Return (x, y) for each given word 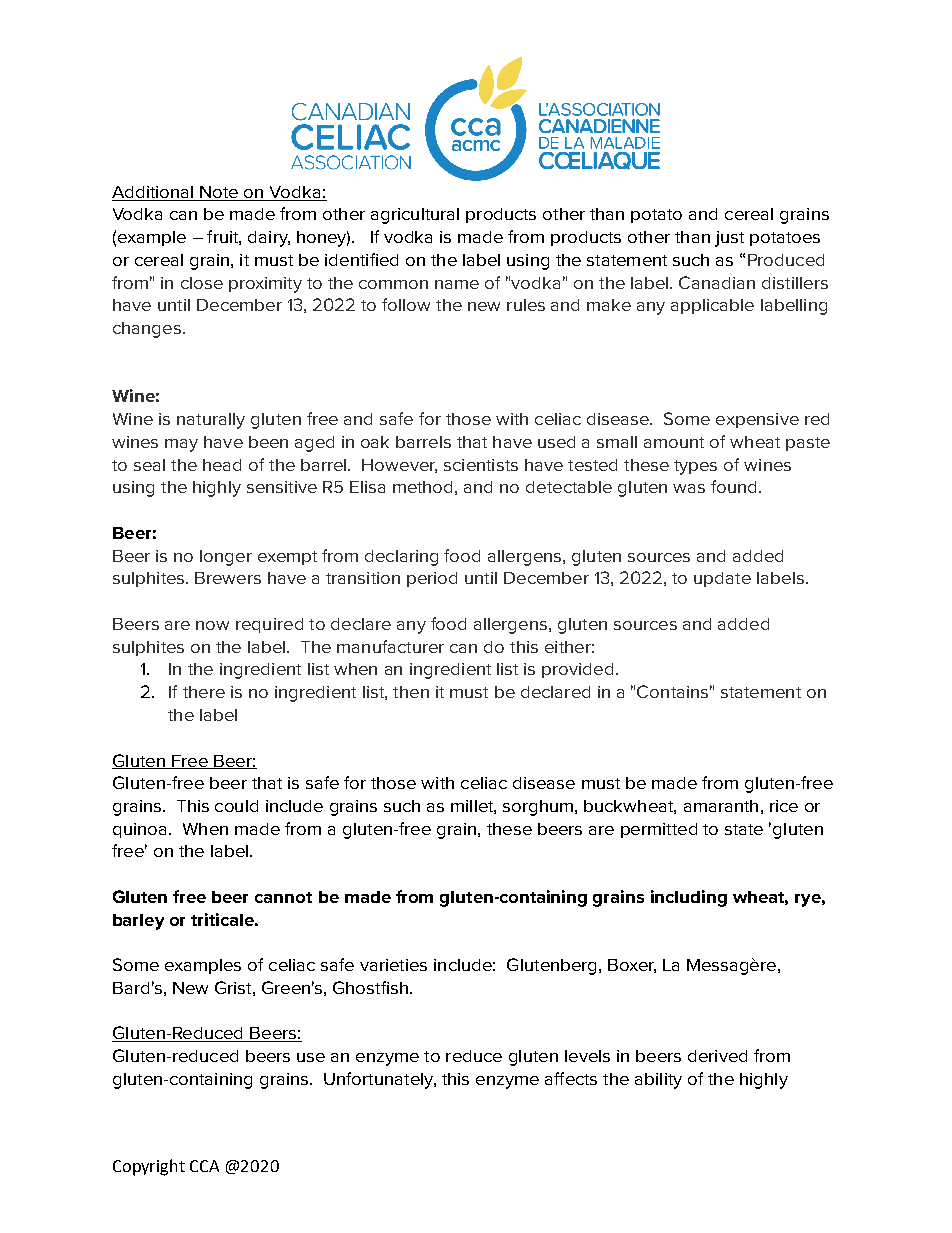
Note (219, 192)
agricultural (415, 216)
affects (571, 1078)
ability (658, 1081)
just (729, 239)
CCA (204, 1166)
